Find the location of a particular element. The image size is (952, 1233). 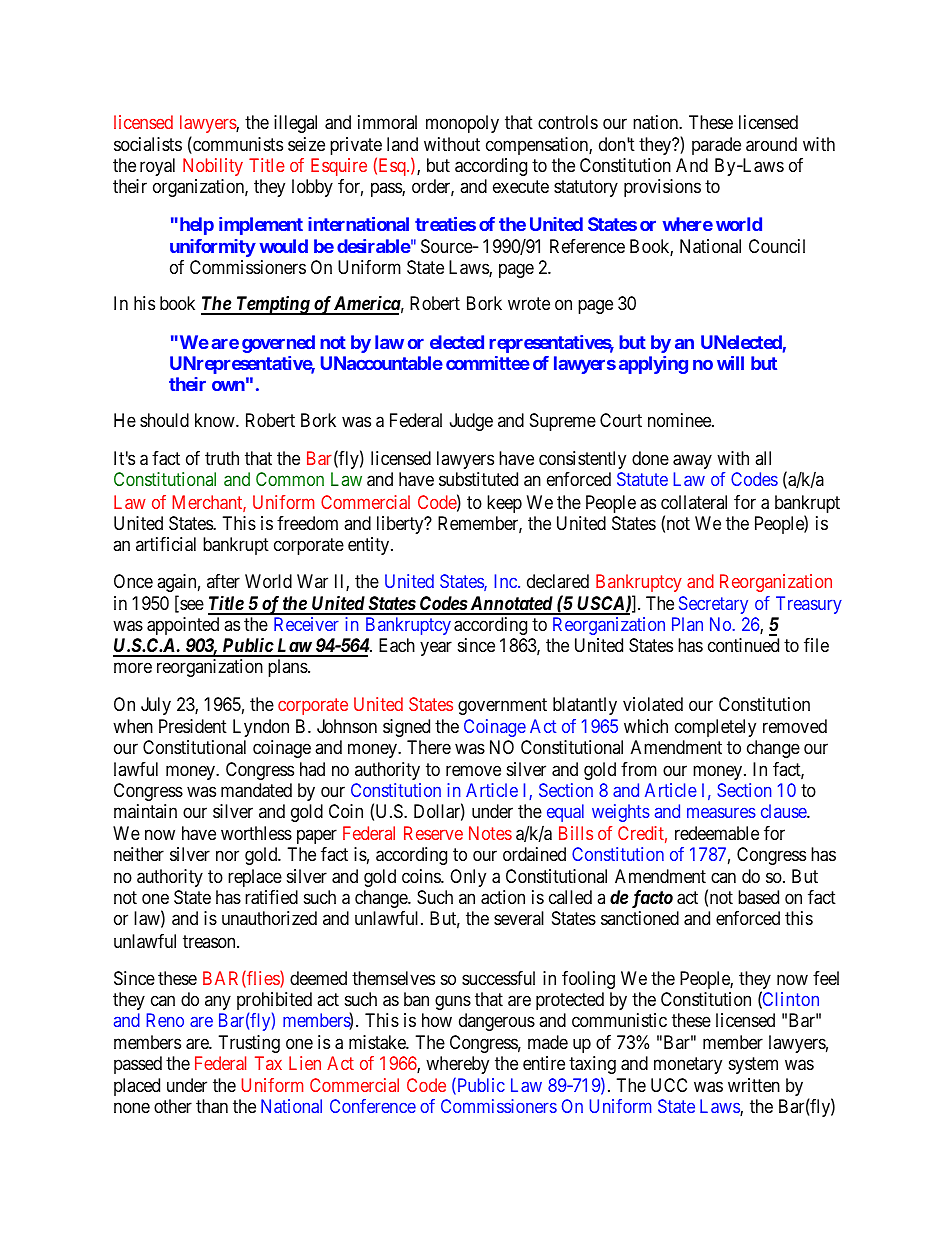

than is located at coordinates (212, 1106).
